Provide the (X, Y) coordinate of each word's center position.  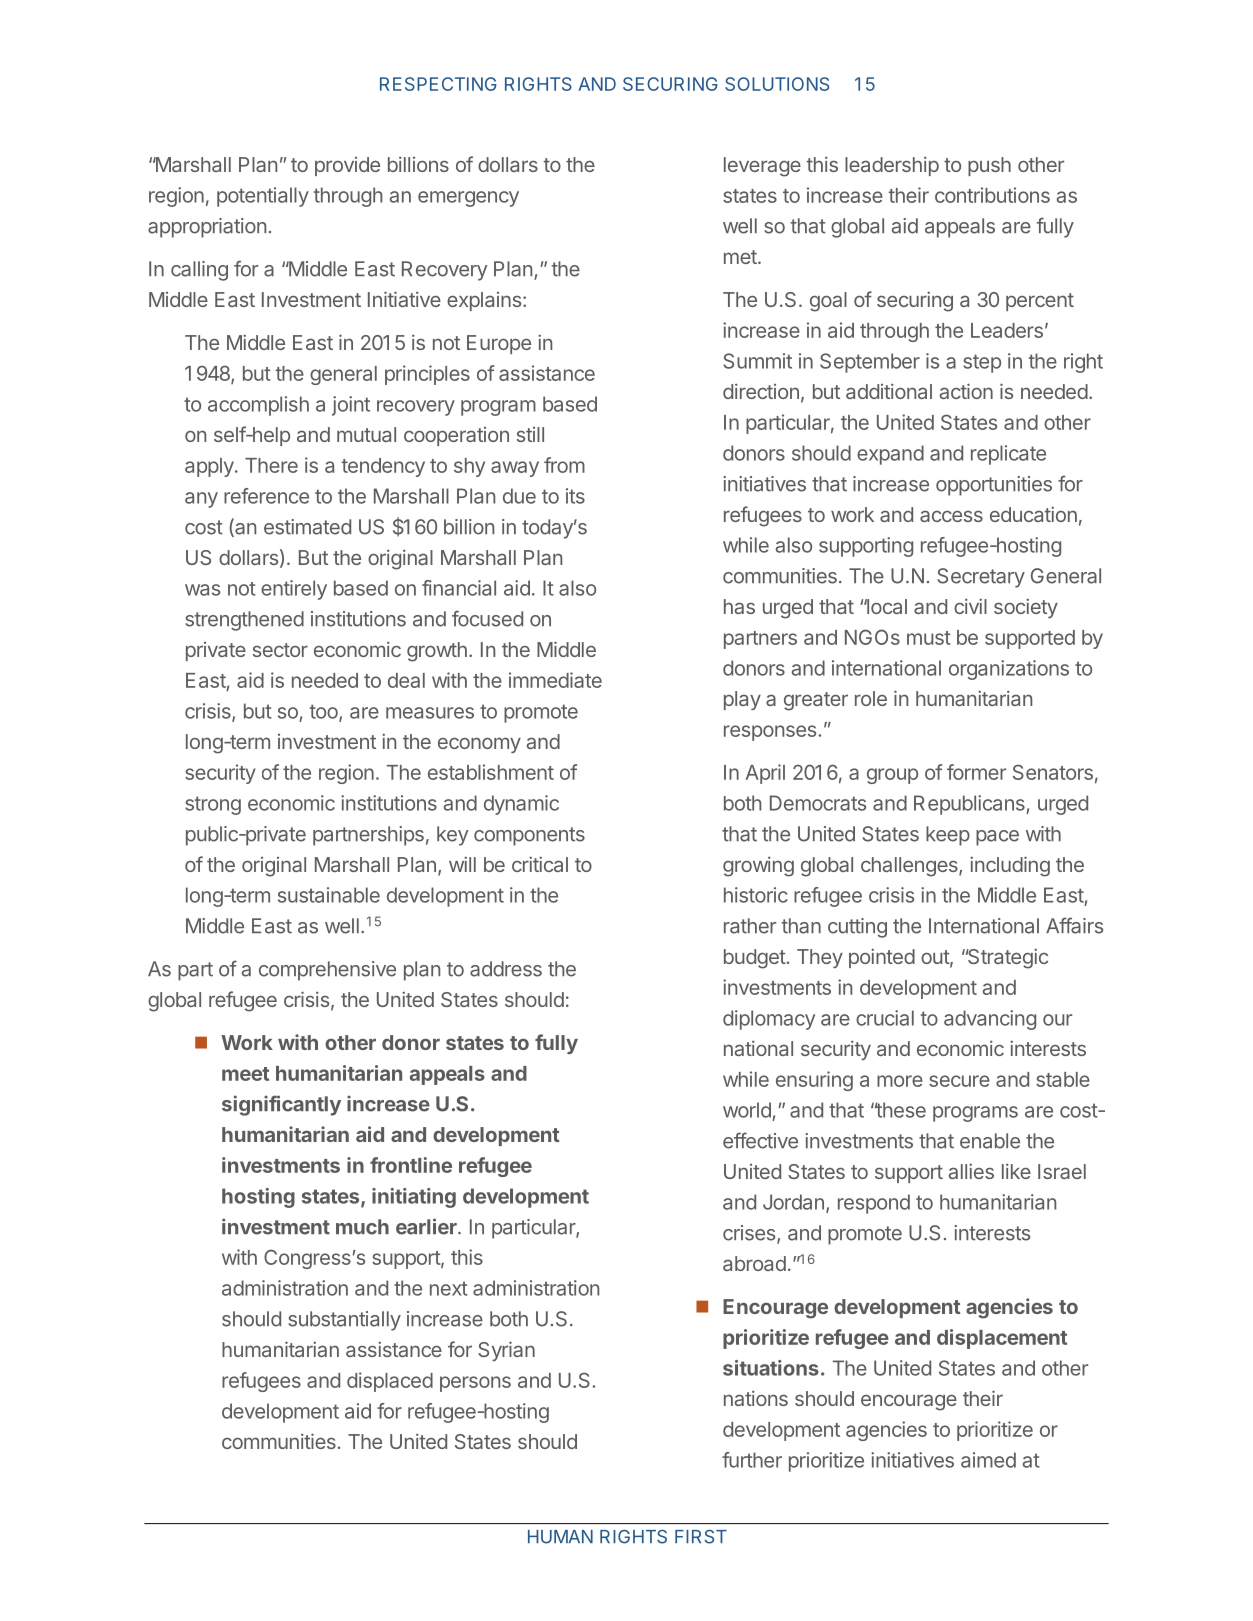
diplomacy (769, 1020)
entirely (294, 590)
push (989, 166)
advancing (990, 1020)
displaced (390, 1382)
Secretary (981, 578)
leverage (762, 167)
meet (245, 1074)
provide (347, 166)
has (739, 606)
